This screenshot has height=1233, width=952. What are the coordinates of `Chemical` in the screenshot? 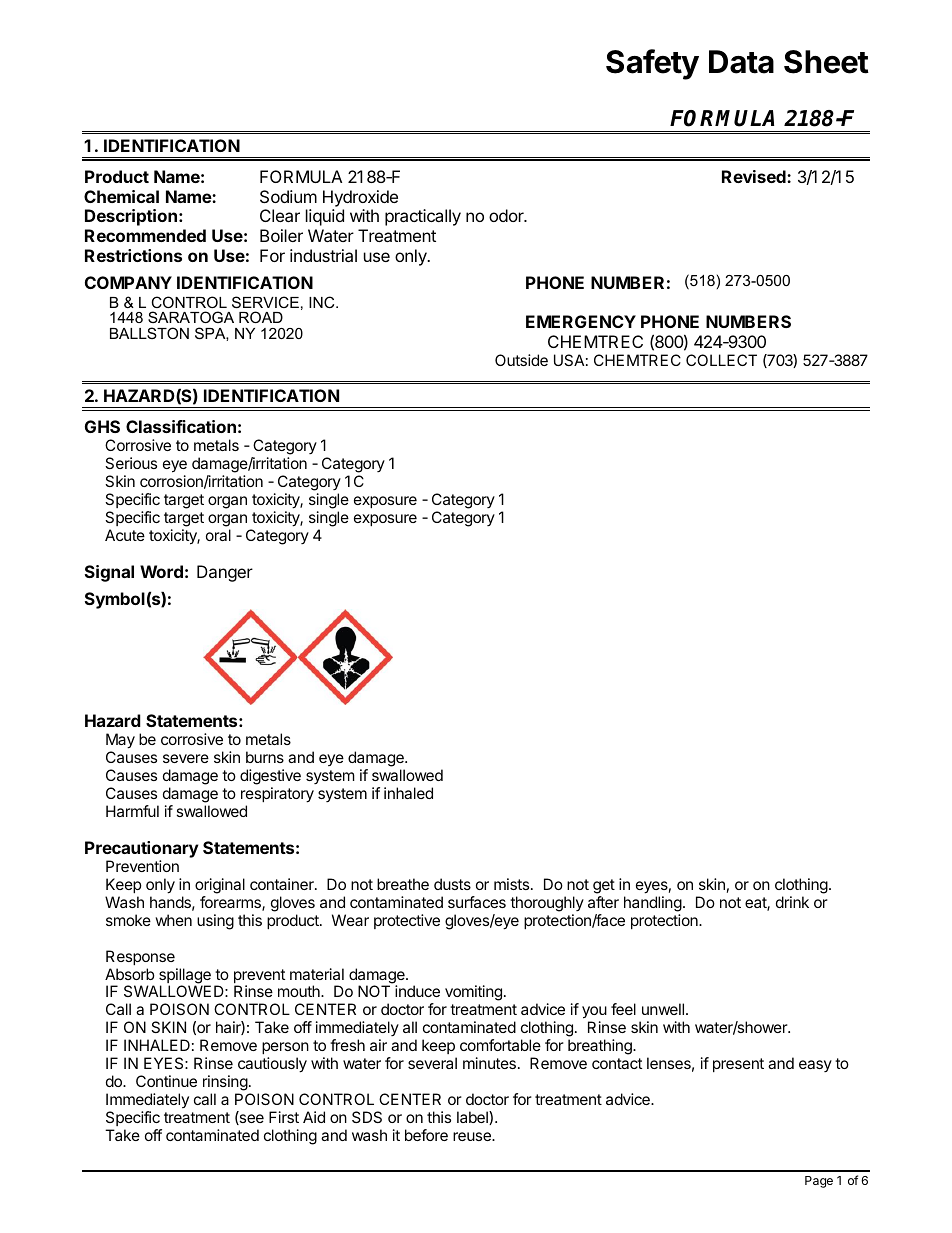 It's located at (121, 196).
